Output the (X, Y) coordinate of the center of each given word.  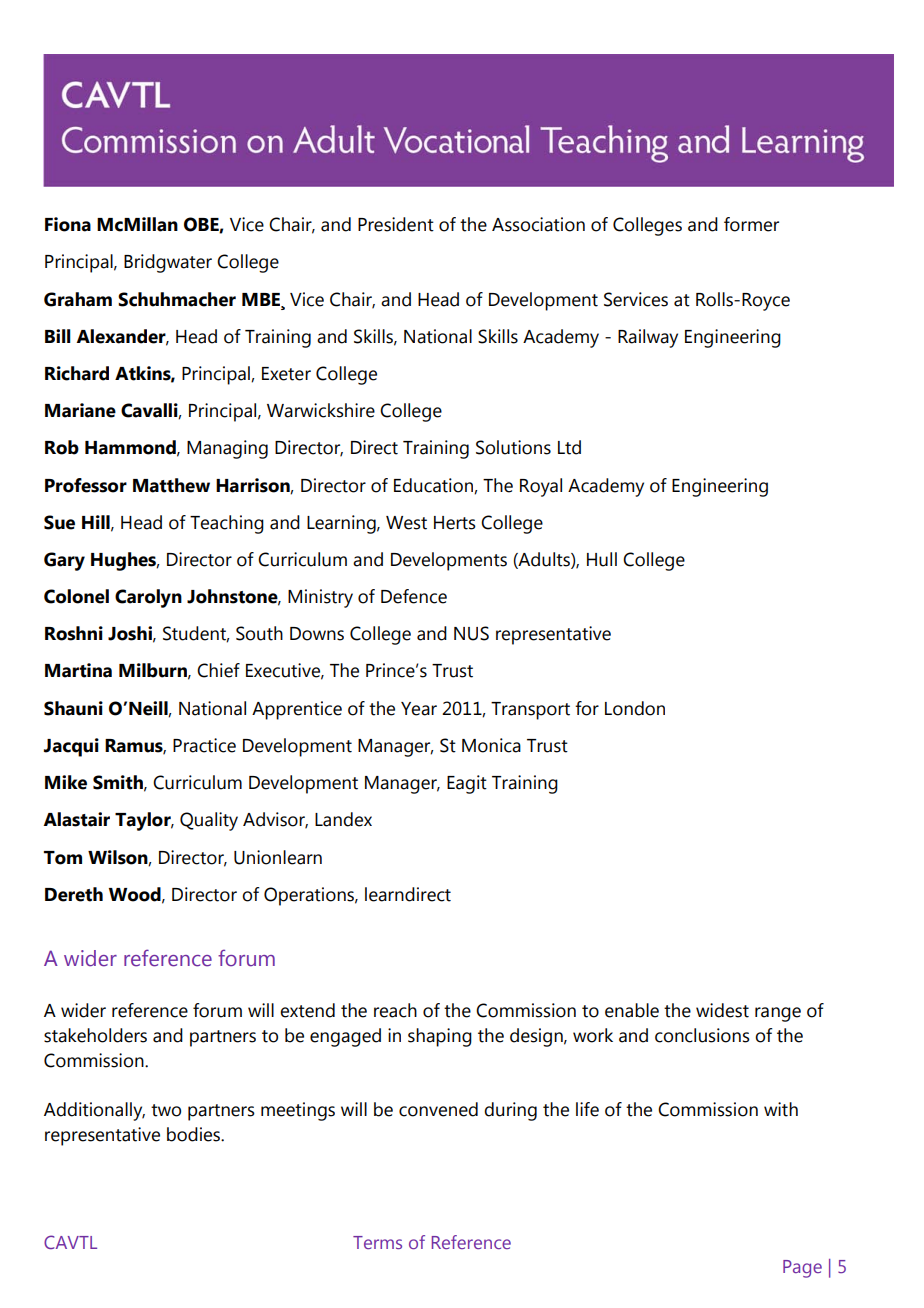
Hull (602, 559)
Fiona (68, 224)
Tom (63, 858)
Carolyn (148, 598)
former (751, 224)
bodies (194, 1134)
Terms (377, 1242)
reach (395, 1010)
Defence (414, 596)
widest (722, 1010)
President (396, 224)
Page (802, 1269)
